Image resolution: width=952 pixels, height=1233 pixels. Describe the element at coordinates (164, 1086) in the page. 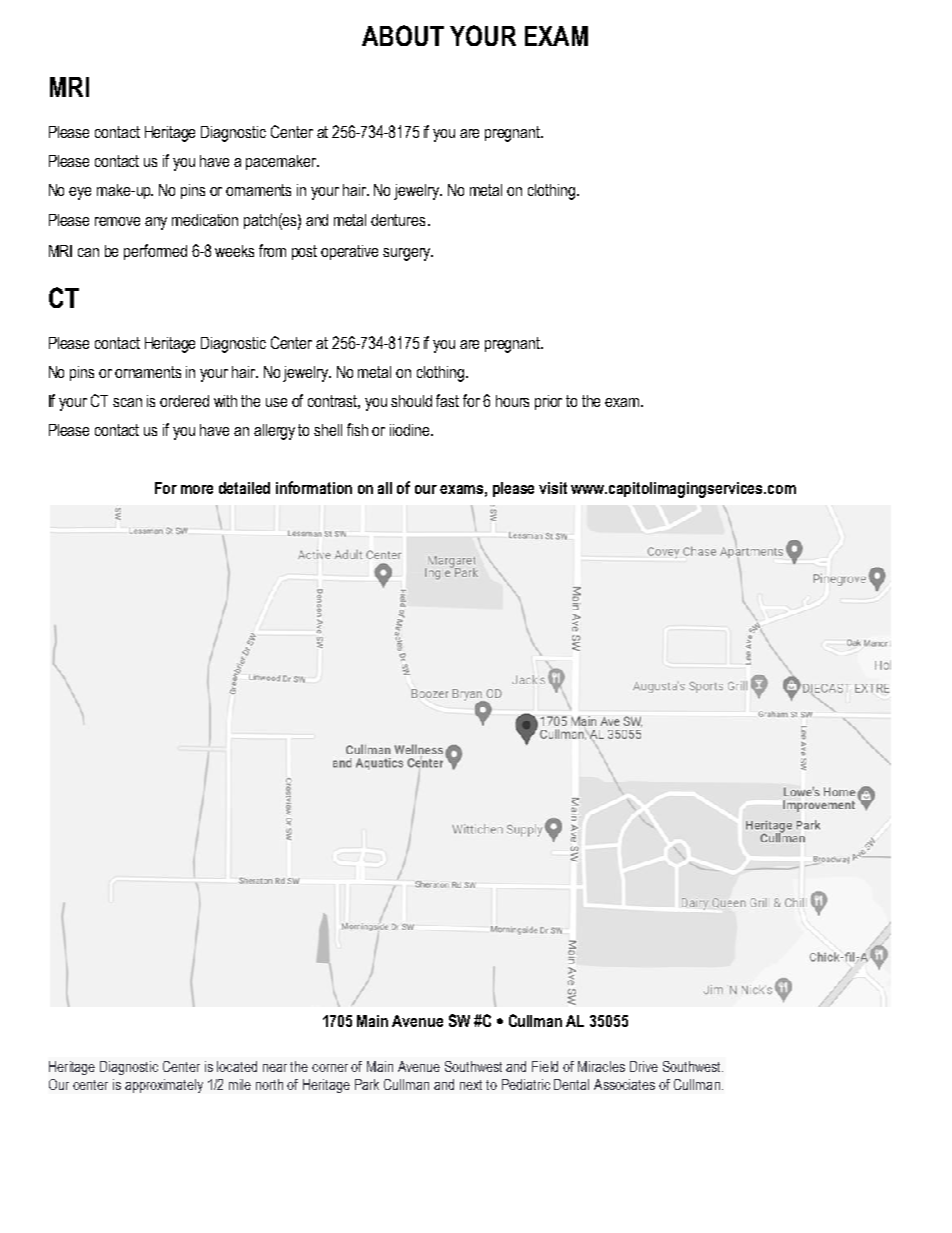

I see `approximately` at that location.
